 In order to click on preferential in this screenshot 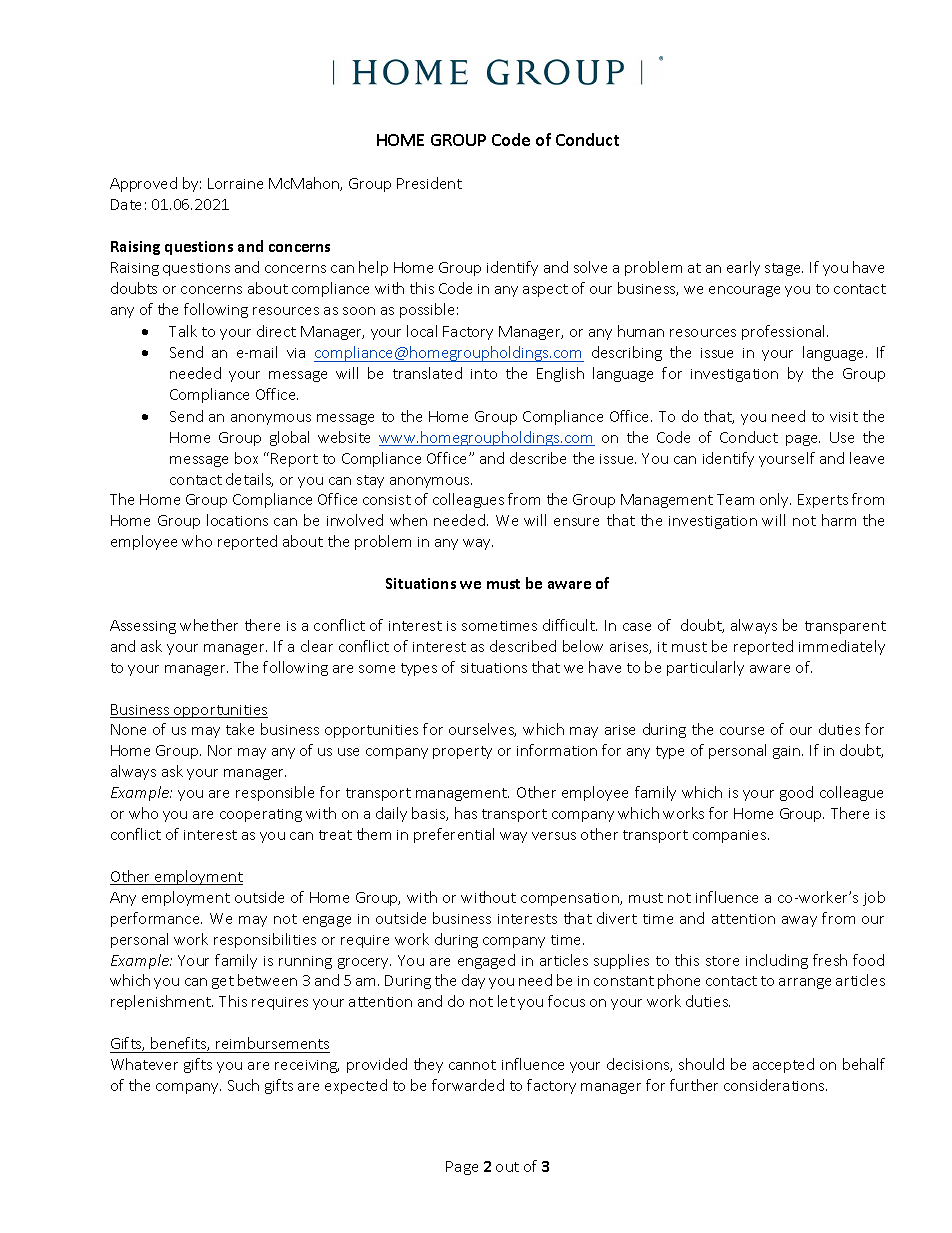, I will do `click(454, 835)`.
